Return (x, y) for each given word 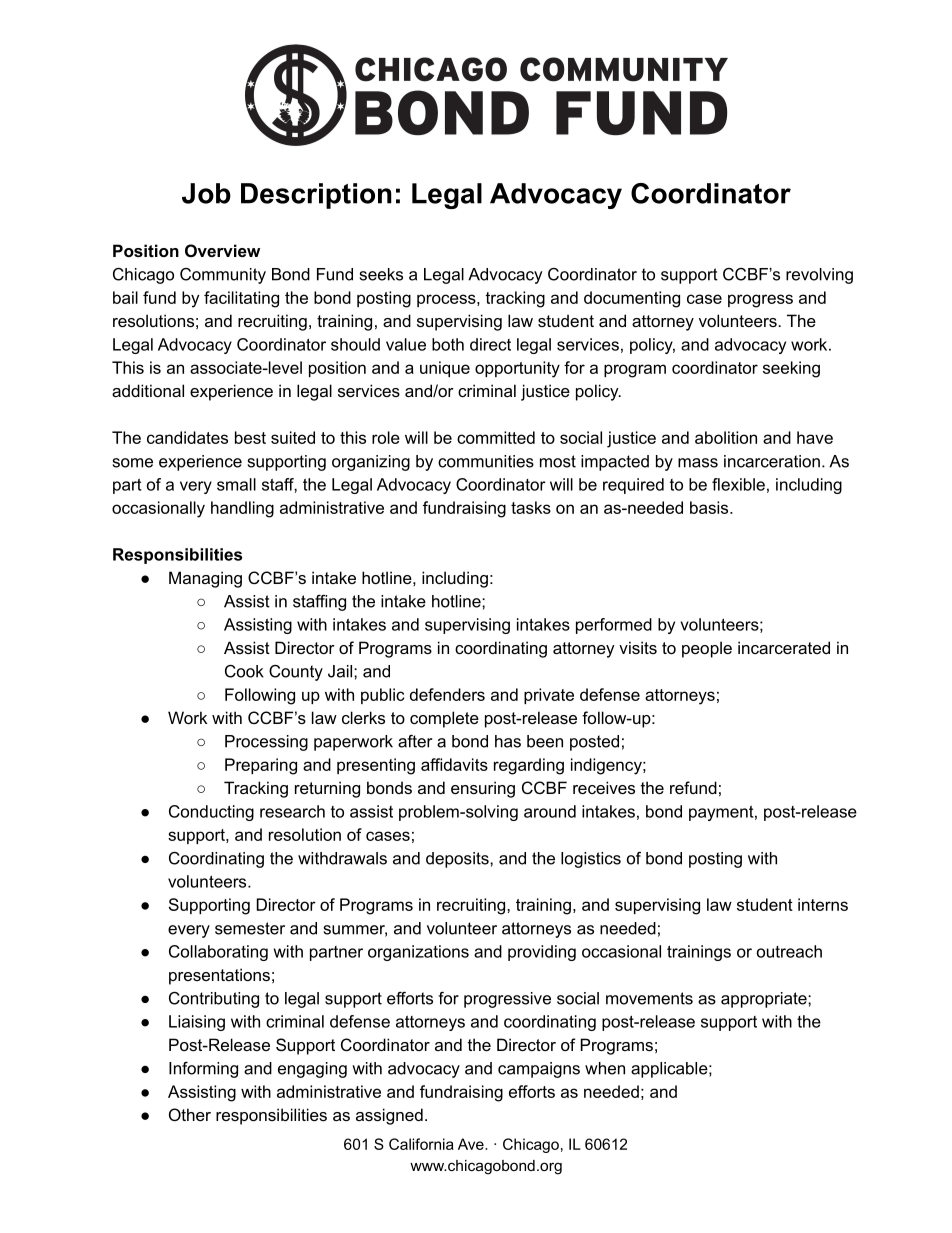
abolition (726, 437)
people (707, 649)
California (421, 1144)
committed (496, 437)
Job (206, 193)
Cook (244, 671)
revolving (819, 276)
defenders (447, 694)
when (605, 1068)
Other (190, 1114)
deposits (458, 860)
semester (250, 928)
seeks (381, 274)
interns (823, 904)
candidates (187, 437)
